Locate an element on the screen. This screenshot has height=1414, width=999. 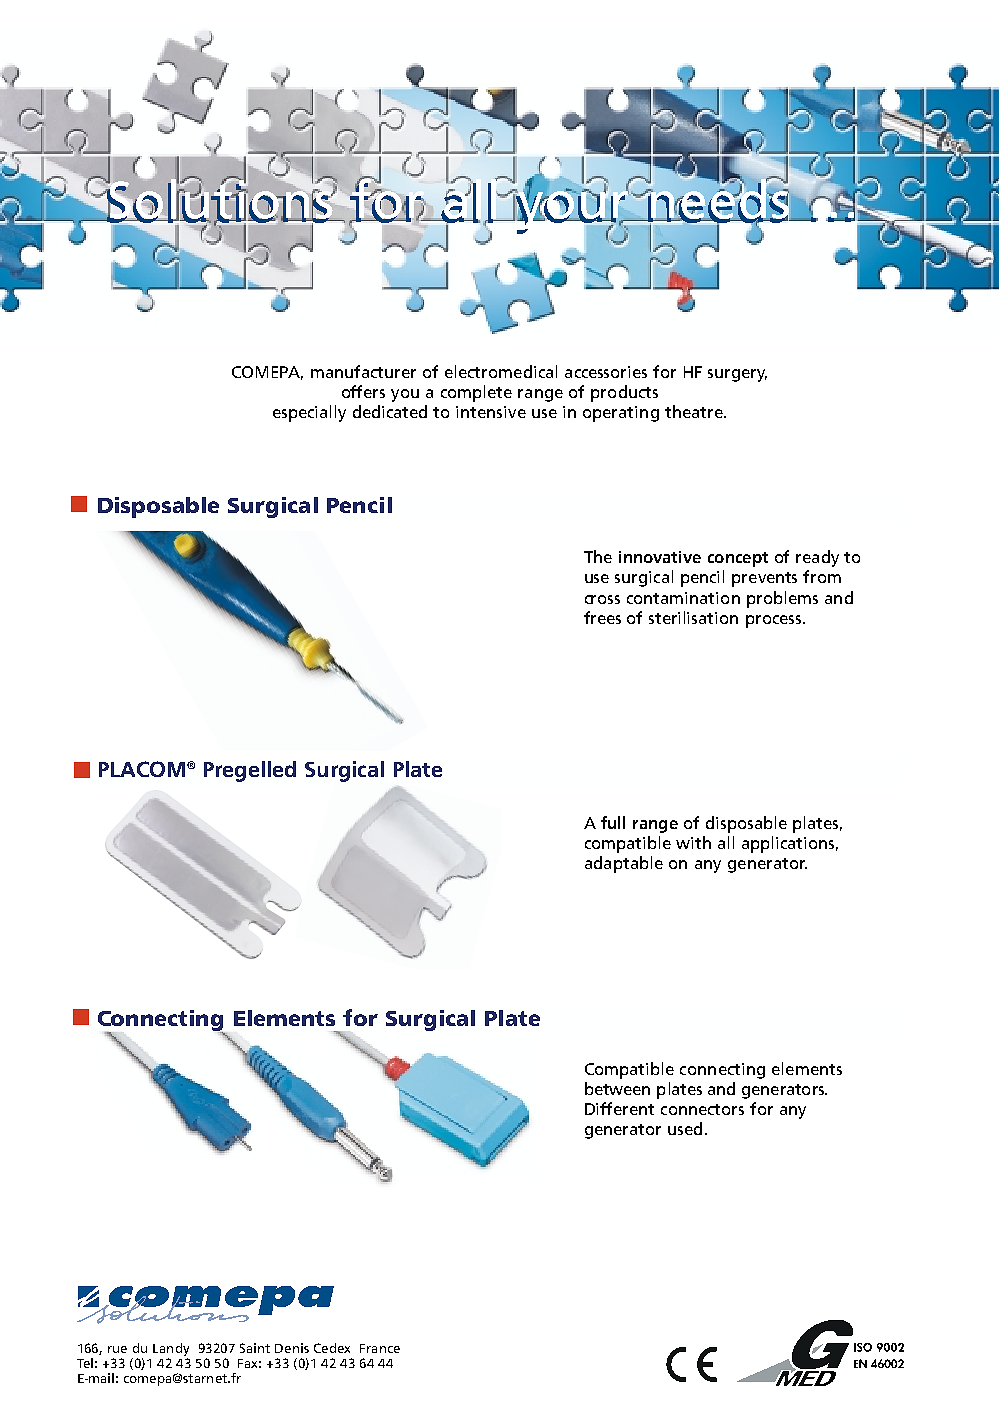
Different is located at coordinates (619, 1108).
